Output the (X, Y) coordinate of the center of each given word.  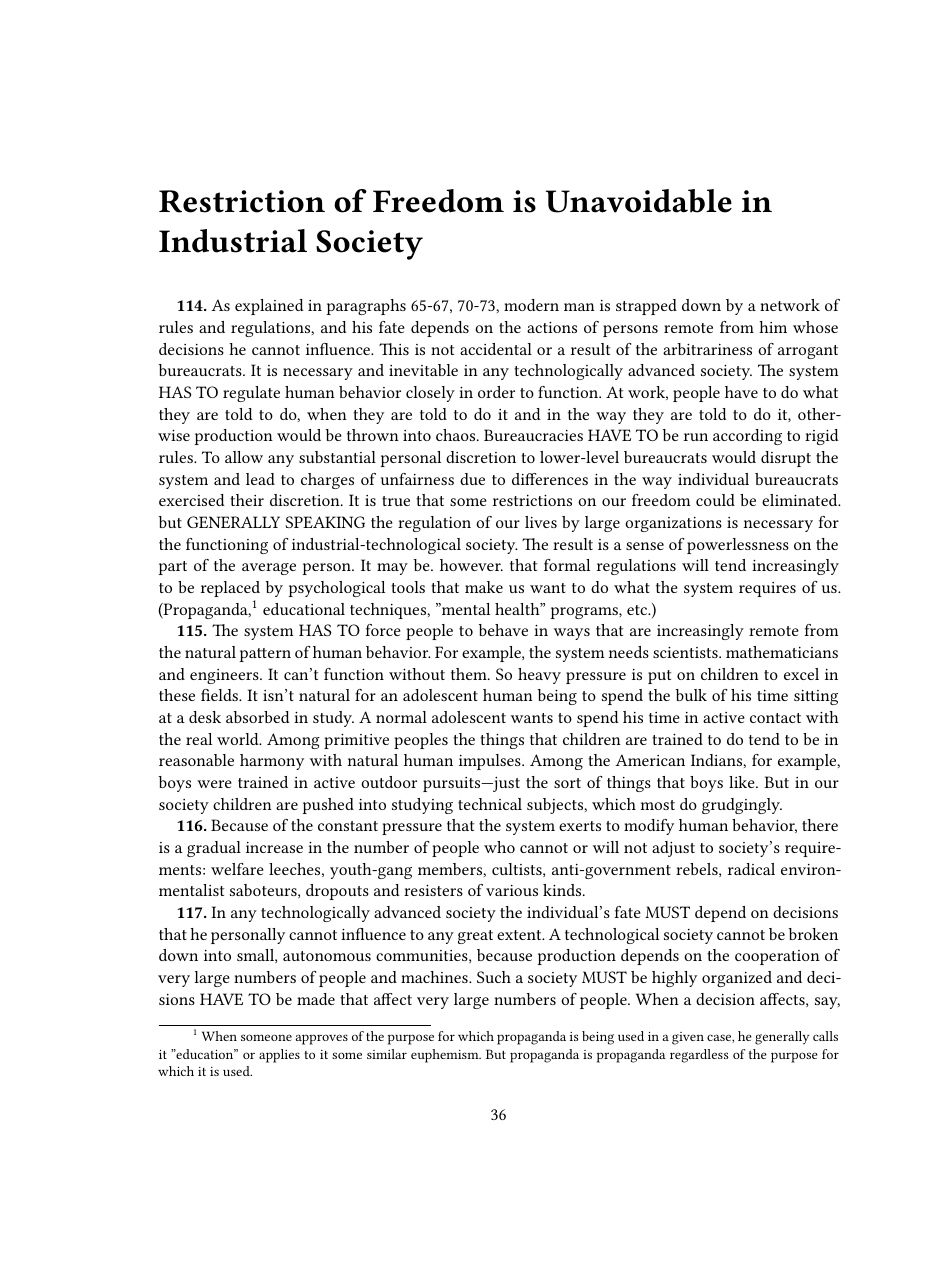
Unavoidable (638, 201)
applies (279, 1056)
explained (269, 307)
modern (531, 305)
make (484, 587)
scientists (686, 652)
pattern (265, 655)
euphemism (446, 1056)
